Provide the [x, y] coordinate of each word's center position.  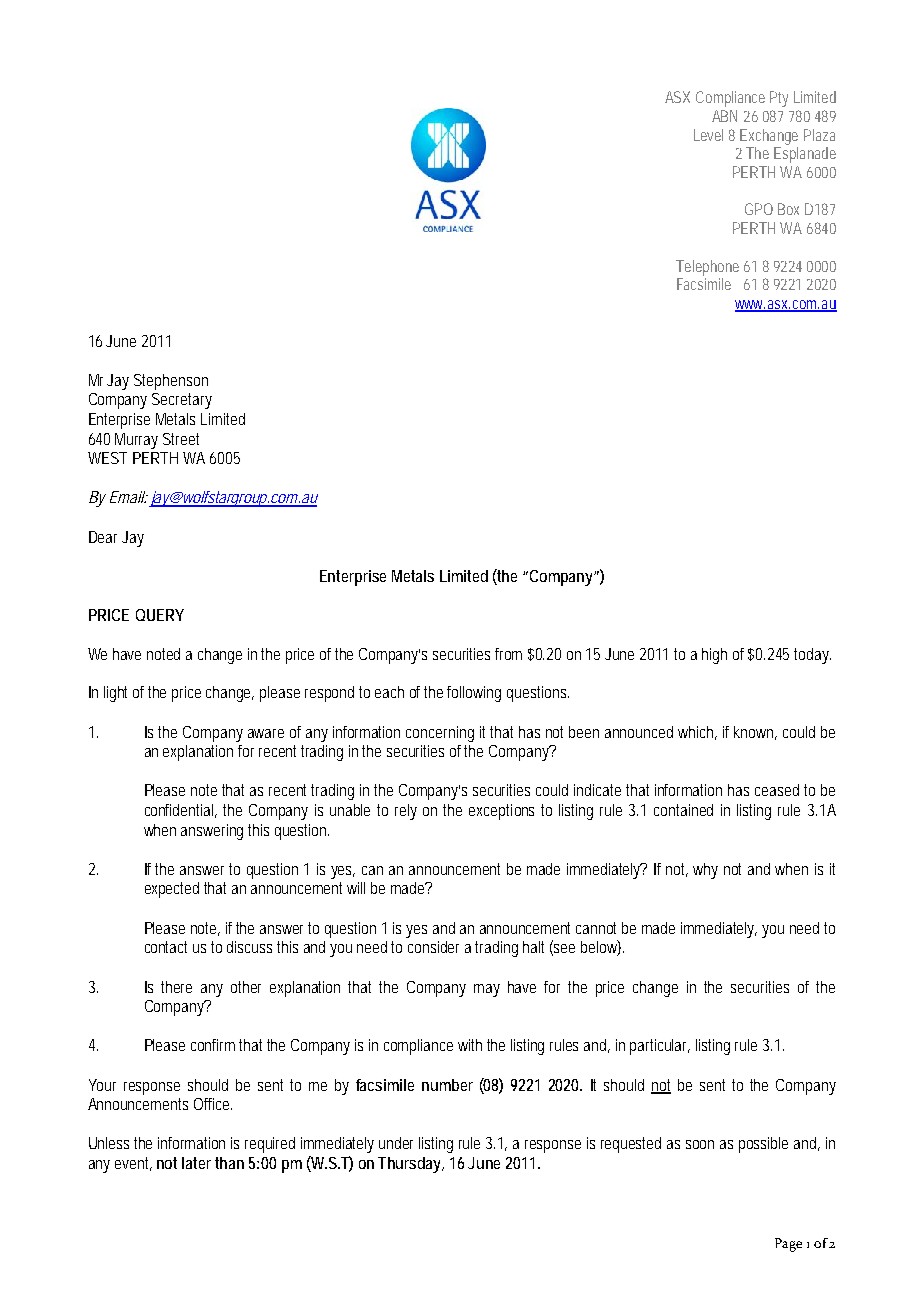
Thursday [411, 1165]
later [196, 1163]
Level [708, 135]
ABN [724, 116]
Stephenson [171, 382]
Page [788, 1245]
